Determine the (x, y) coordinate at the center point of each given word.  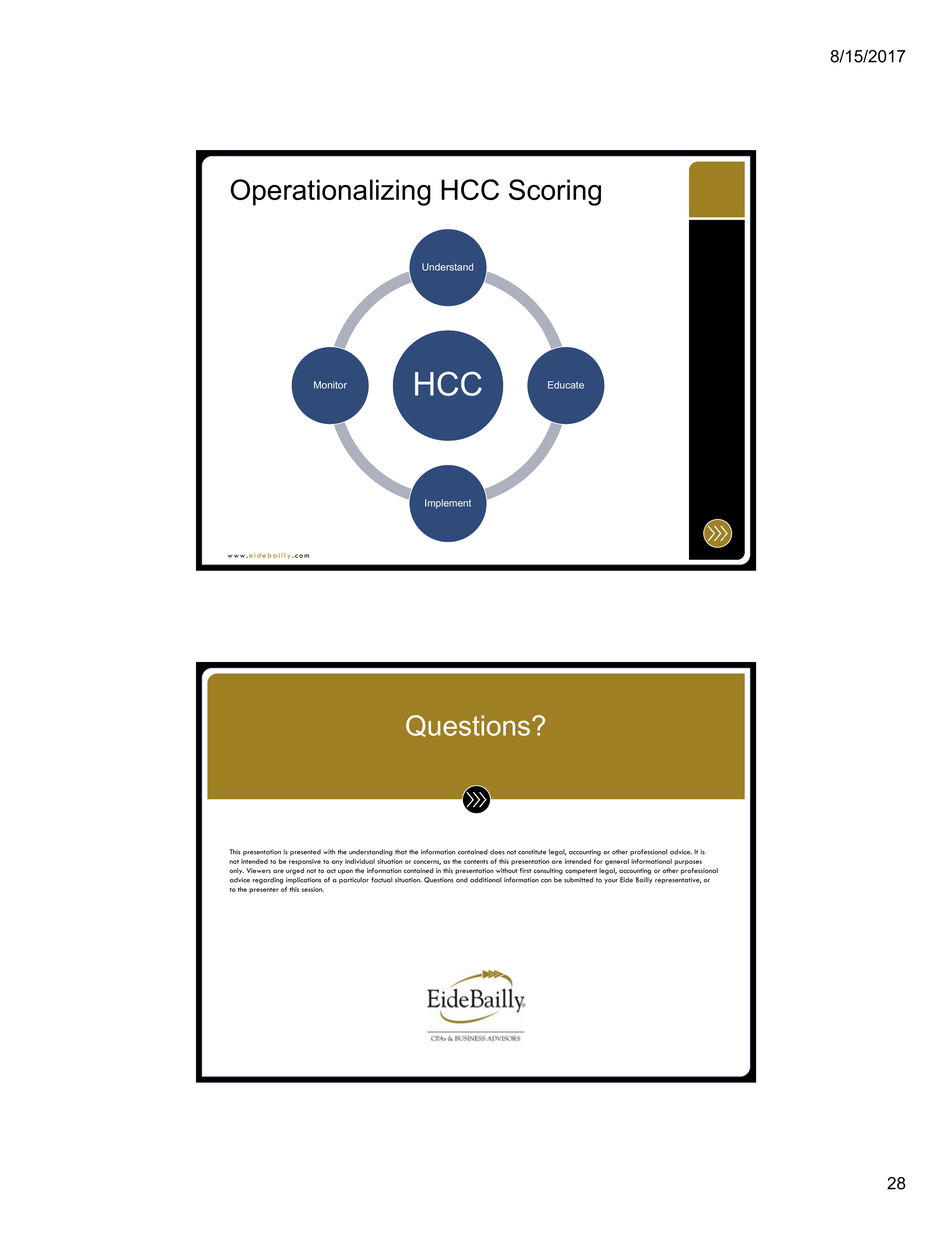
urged (295, 871)
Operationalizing (331, 192)
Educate (566, 385)
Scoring (555, 192)
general (617, 862)
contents (476, 862)
